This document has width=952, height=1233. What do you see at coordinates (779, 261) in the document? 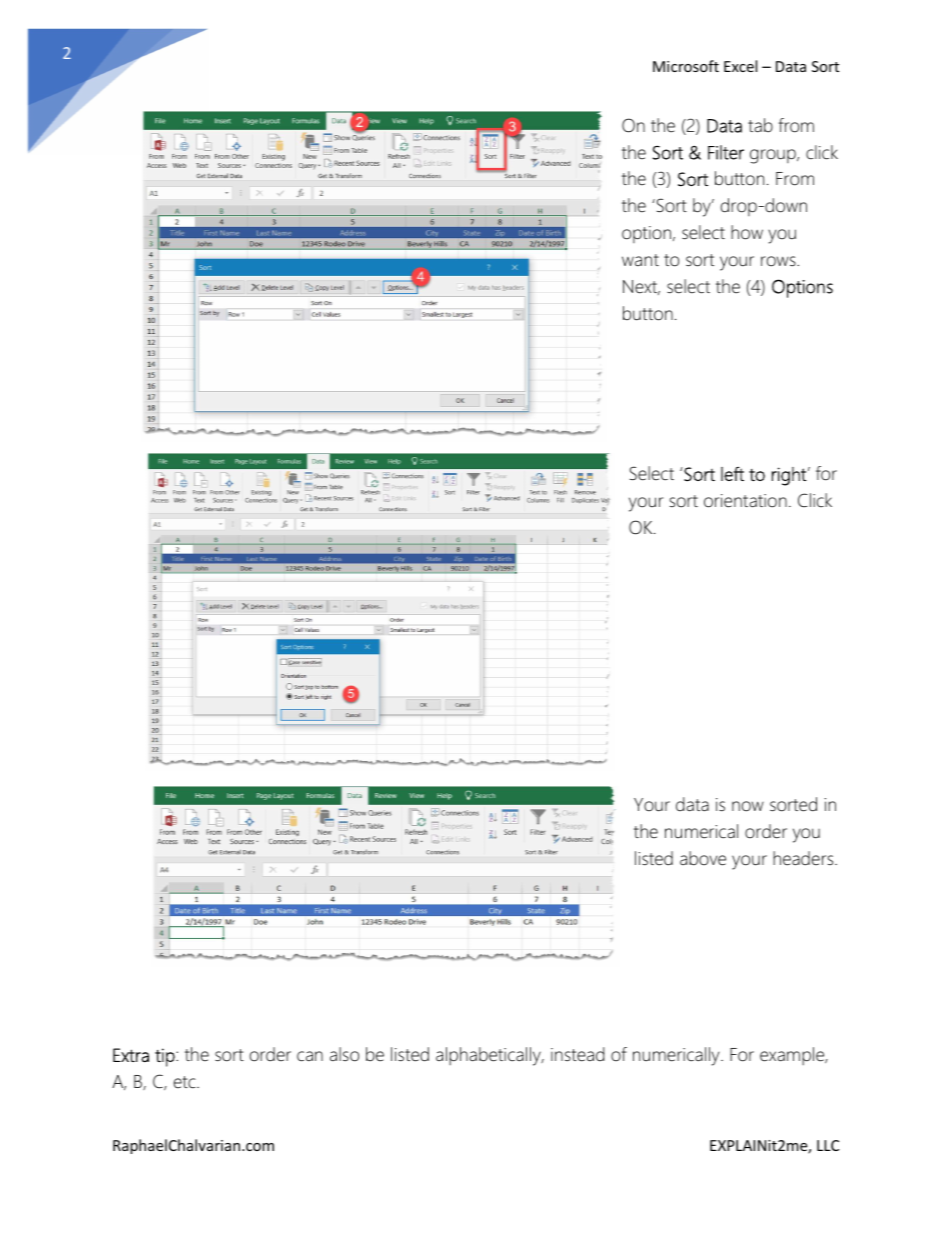
I see `rows` at bounding box center [779, 261].
